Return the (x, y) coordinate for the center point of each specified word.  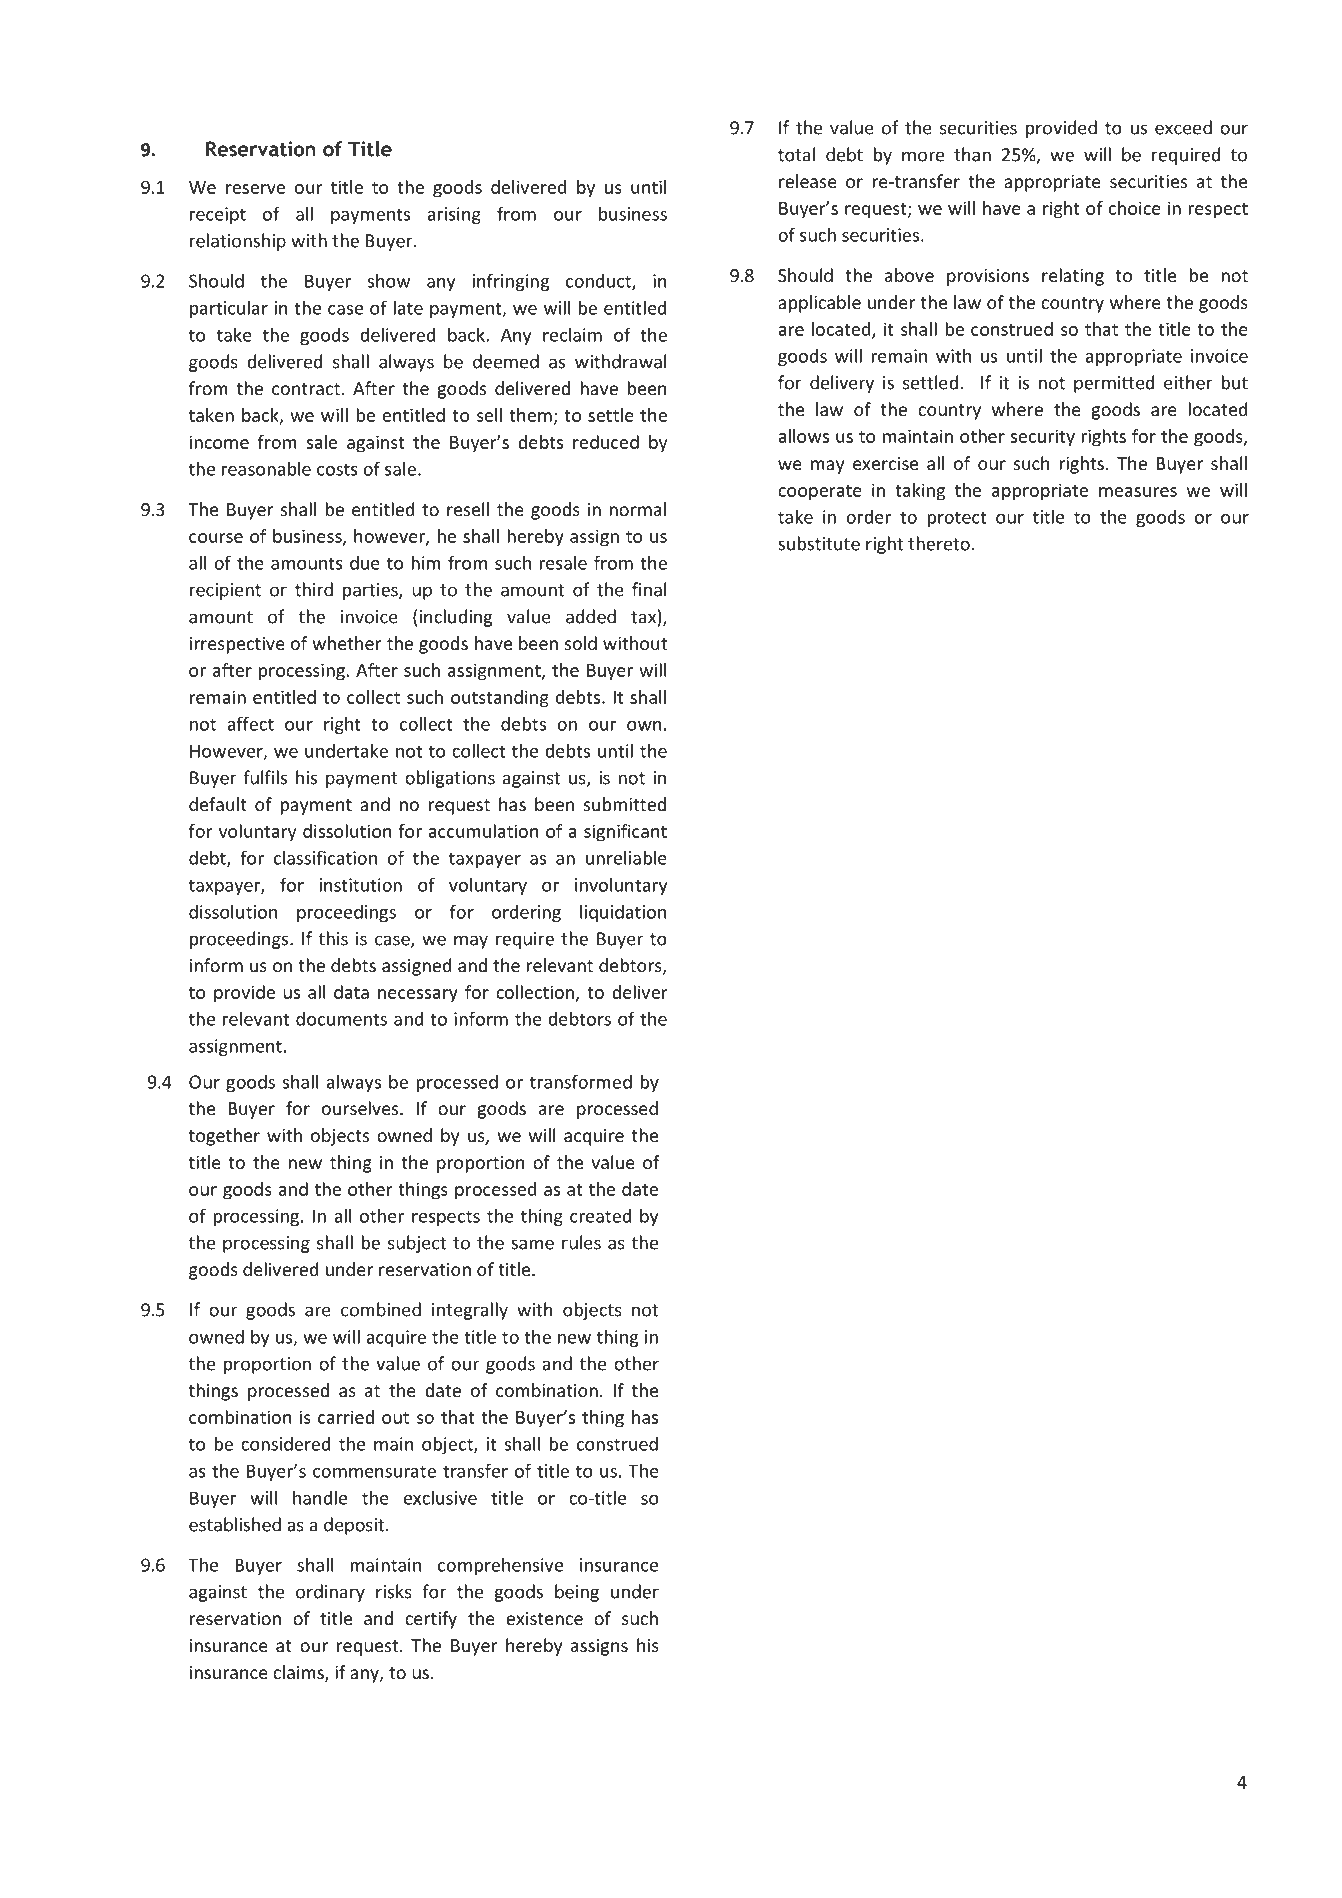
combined (381, 1309)
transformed (581, 1081)
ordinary (330, 1593)
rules (581, 1242)
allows (803, 436)
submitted (625, 804)
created (600, 1215)
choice (1135, 208)
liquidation (623, 913)
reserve (255, 189)
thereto (939, 543)
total (796, 154)
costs (337, 469)
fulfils (265, 777)
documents (341, 1018)
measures (1138, 492)
